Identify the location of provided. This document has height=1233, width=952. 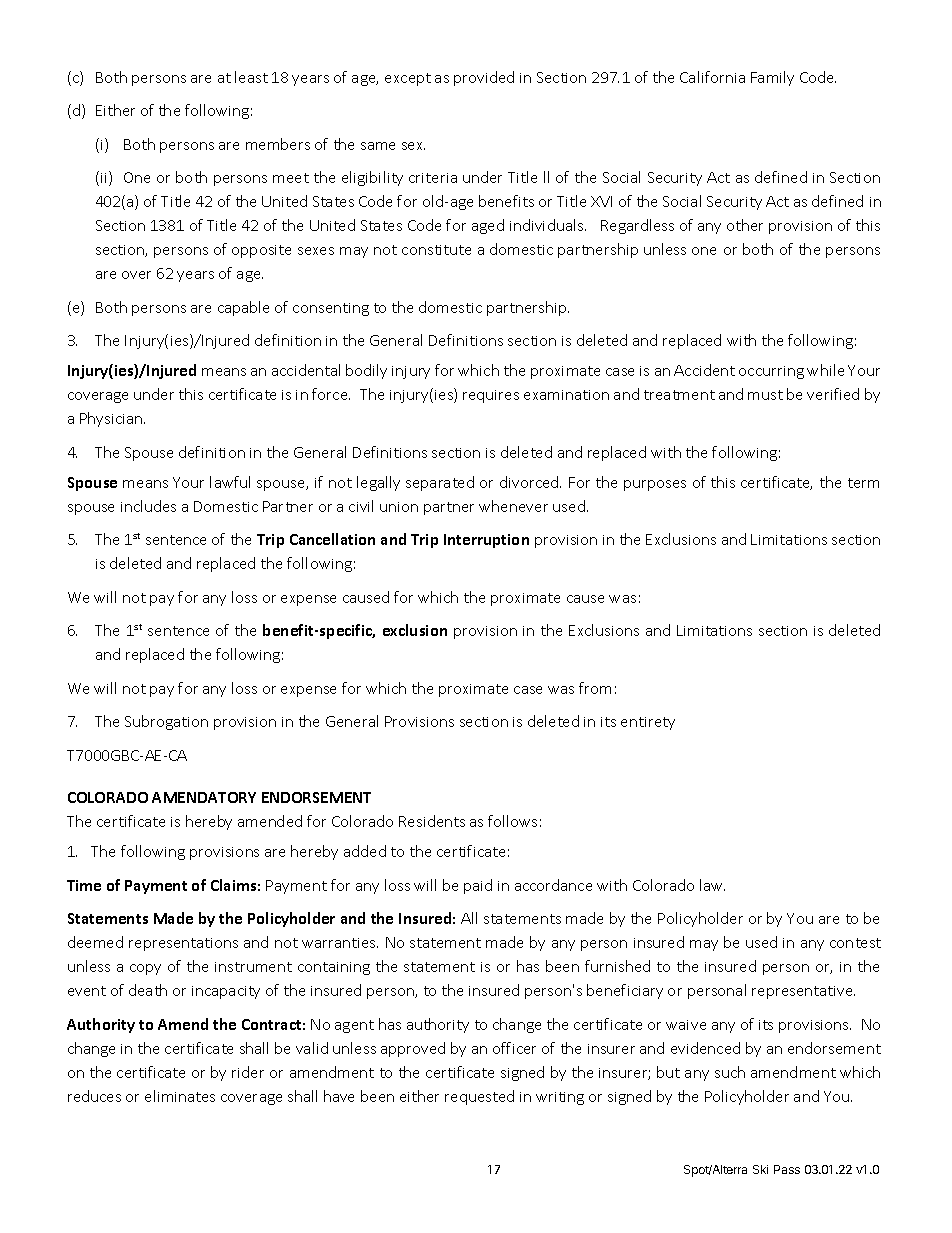
(484, 78).
